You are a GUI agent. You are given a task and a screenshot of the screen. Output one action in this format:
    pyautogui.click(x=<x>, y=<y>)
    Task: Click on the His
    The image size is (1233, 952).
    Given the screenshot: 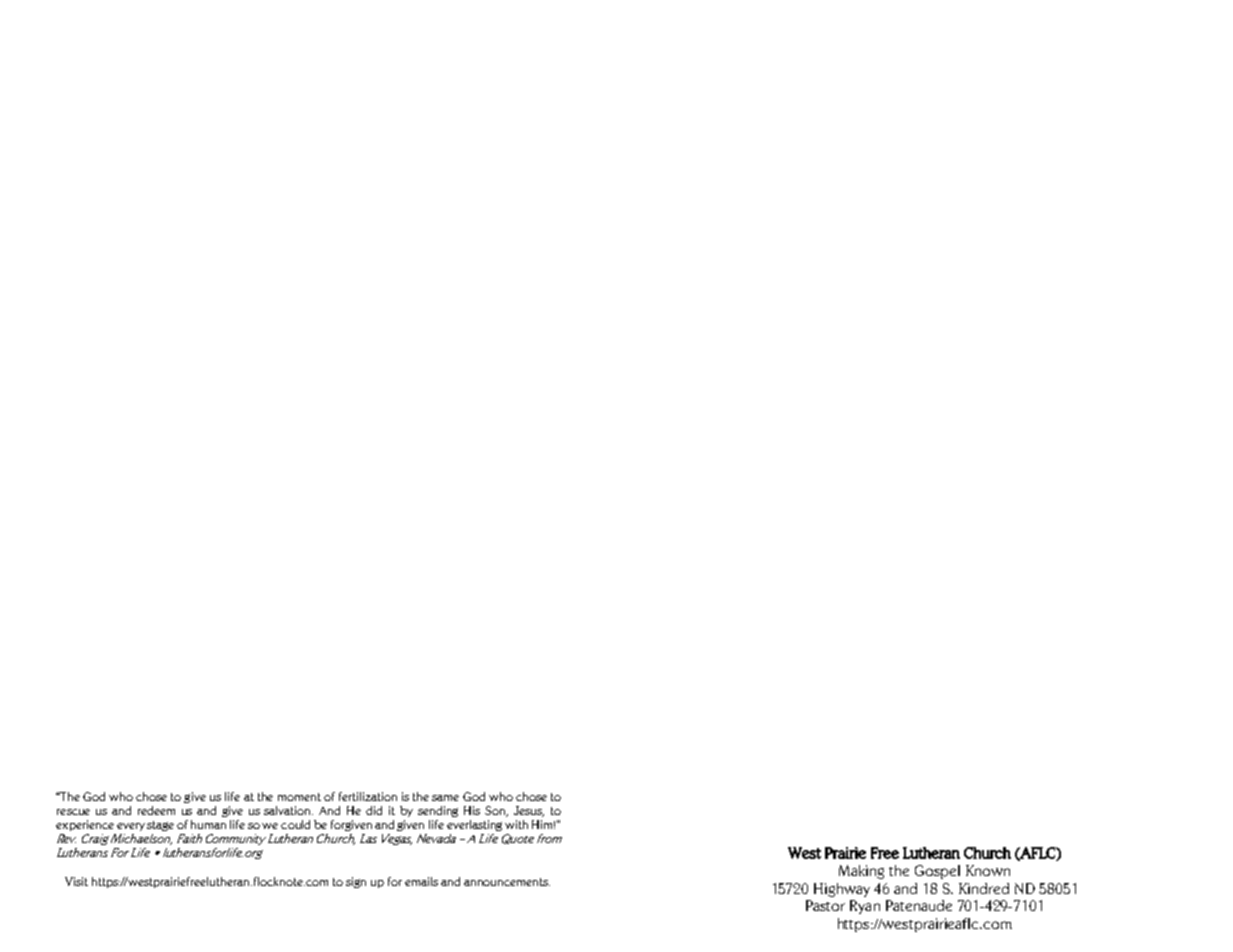 What is the action you would take?
    pyautogui.click(x=472, y=810)
